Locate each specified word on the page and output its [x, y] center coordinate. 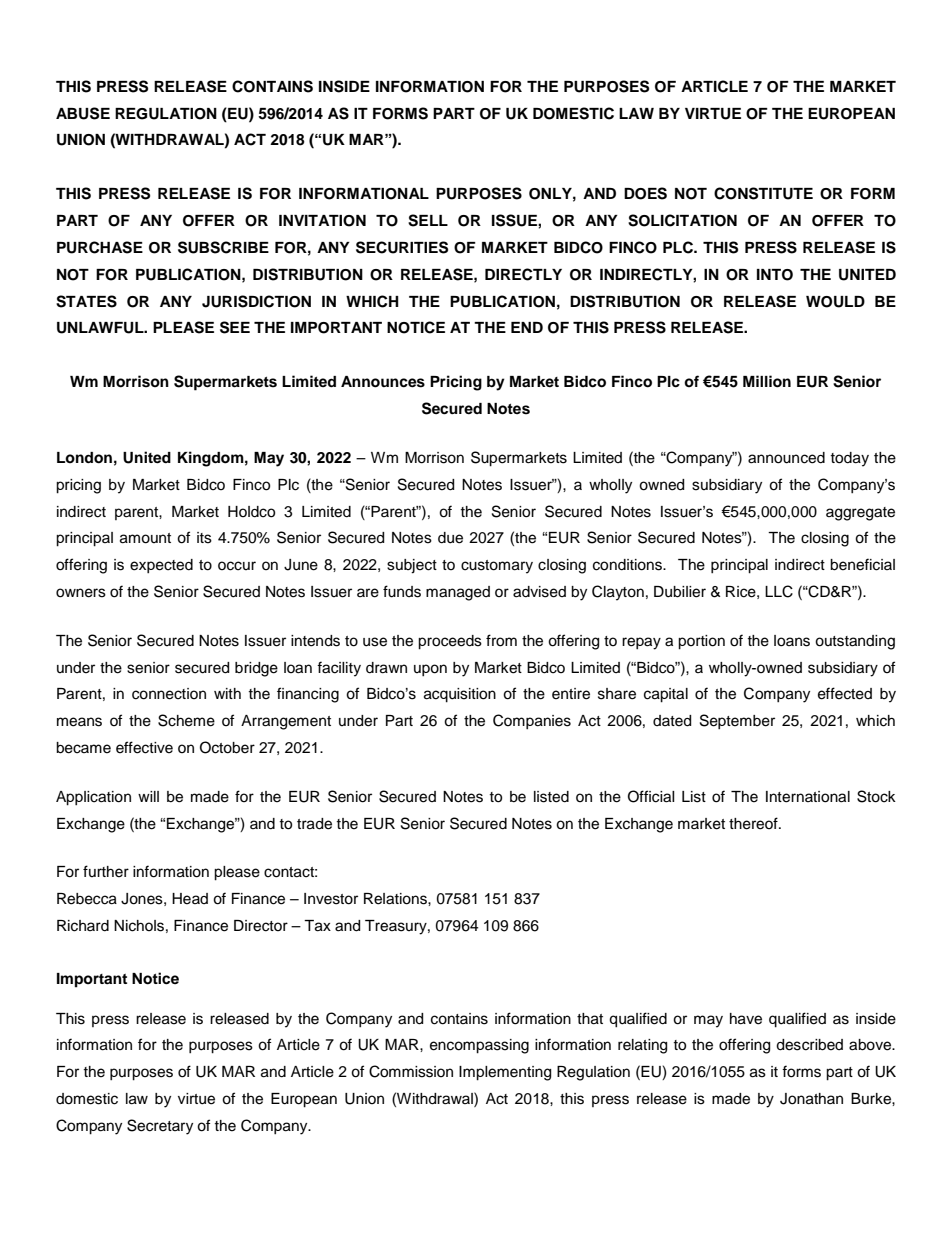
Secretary [160, 1127]
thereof [754, 823]
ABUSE [83, 113]
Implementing [505, 1073]
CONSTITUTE [763, 193]
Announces [383, 382]
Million [767, 381]
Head [190, 899]
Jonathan [811, 1099]
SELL [428, 220]
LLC [779, 591]
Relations [396, 899]
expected [161, 566]
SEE [235, 327]
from [501, 640]
